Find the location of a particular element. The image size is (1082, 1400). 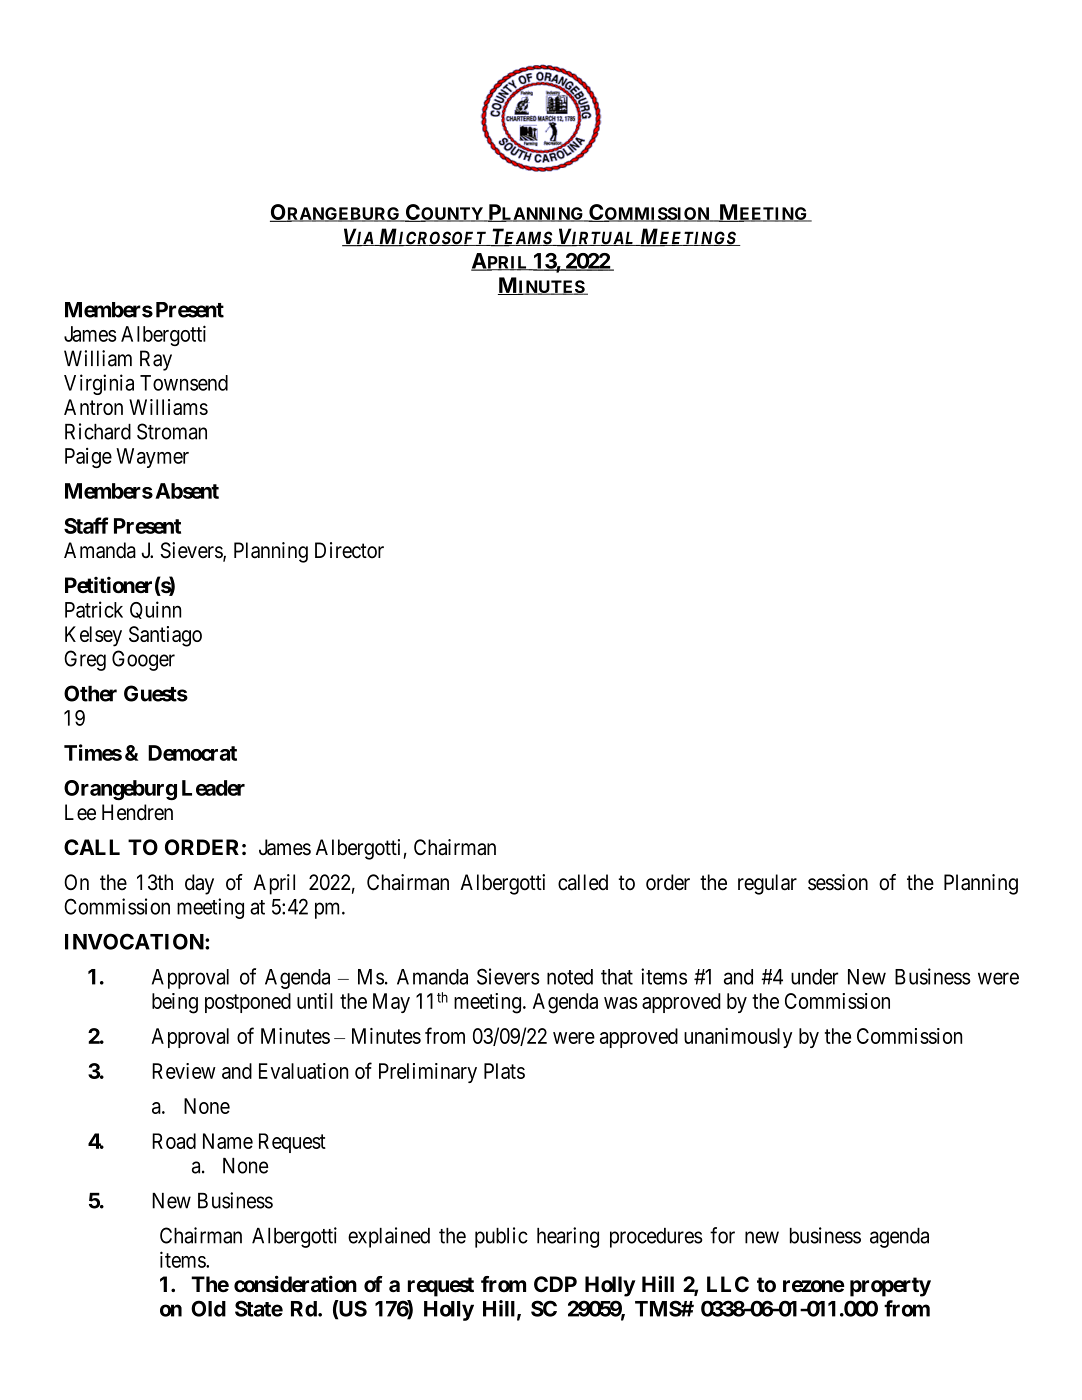

CDP is located at coordinates (555, 1284).
